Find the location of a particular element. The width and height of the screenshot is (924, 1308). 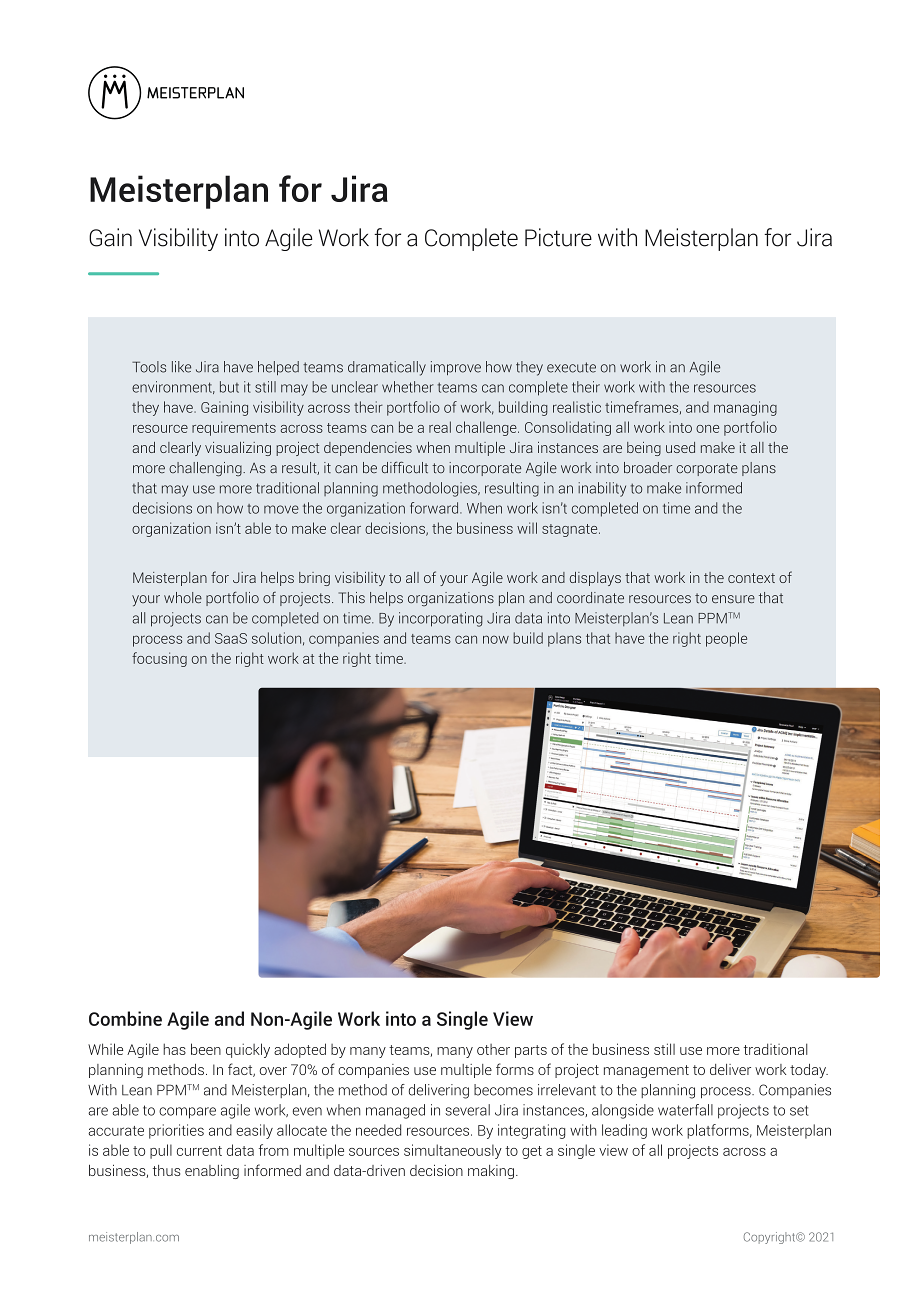

challenging is located at coordinates (206, 469).
